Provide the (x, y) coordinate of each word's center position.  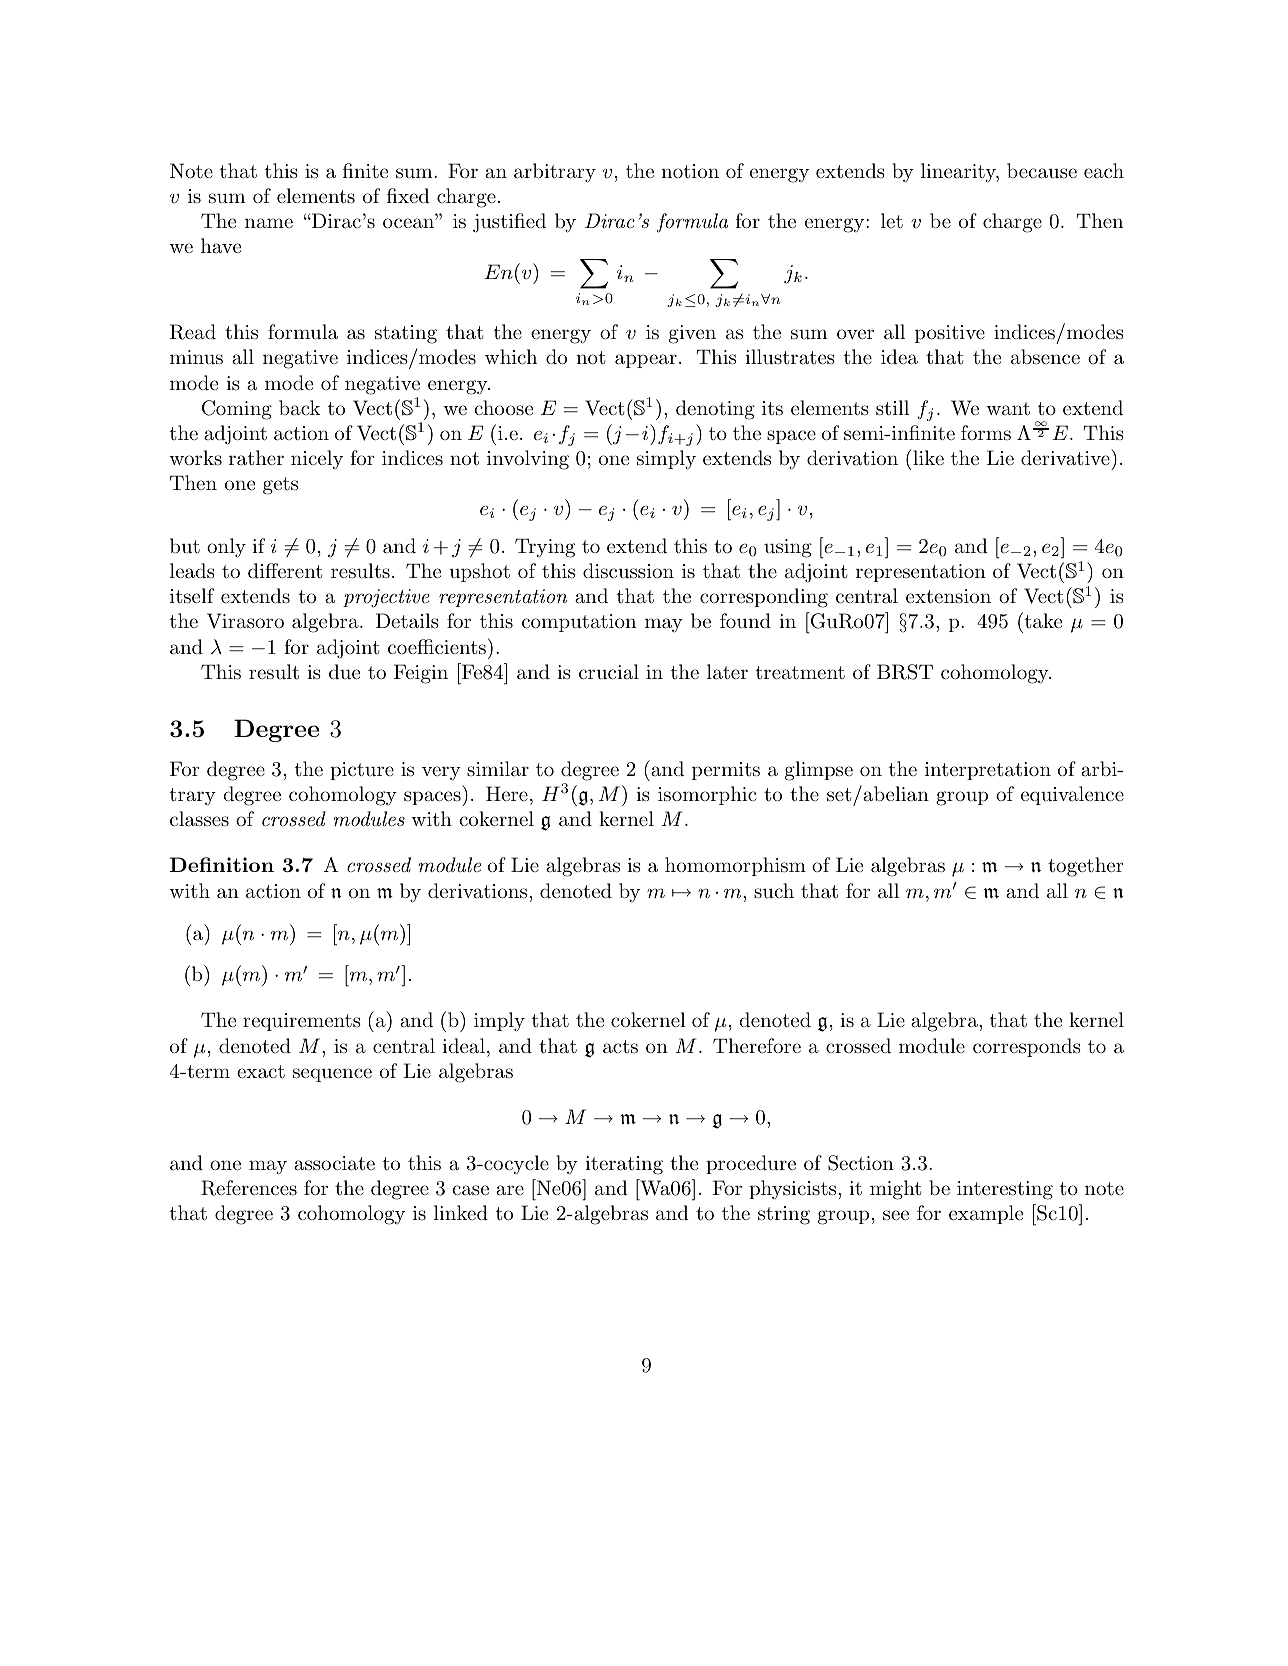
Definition (222, 864)
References (249, 1188)
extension (948, 596)
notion (690, 171)
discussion (628, 571)
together (1085, 867)
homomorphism (735, 866)
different (285, 570)
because (1042, 171)
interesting (1005, 1190)
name (269, 223)
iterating (624, 1165)
